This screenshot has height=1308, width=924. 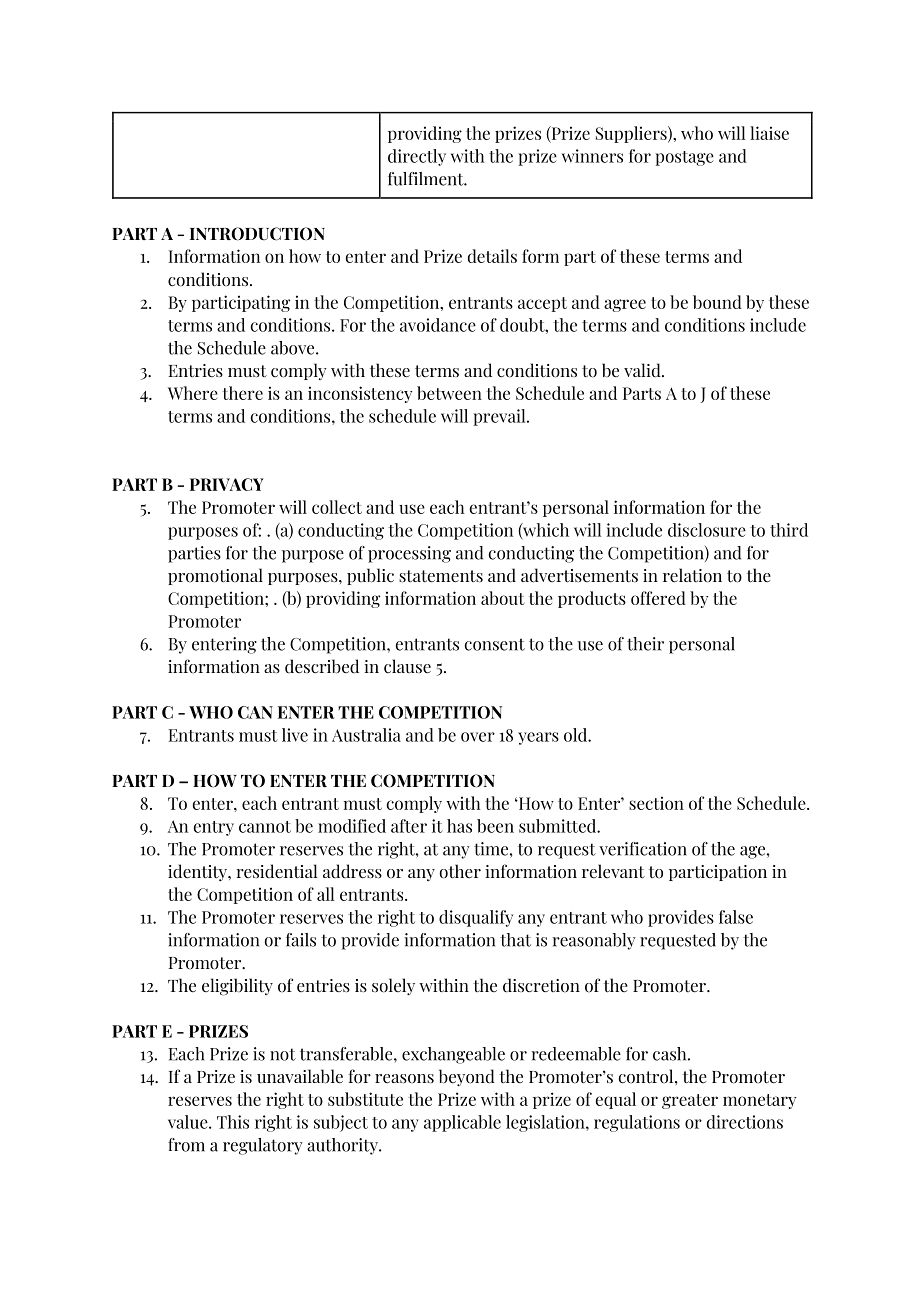 I want to click on section, so click(x=656, y=803).
